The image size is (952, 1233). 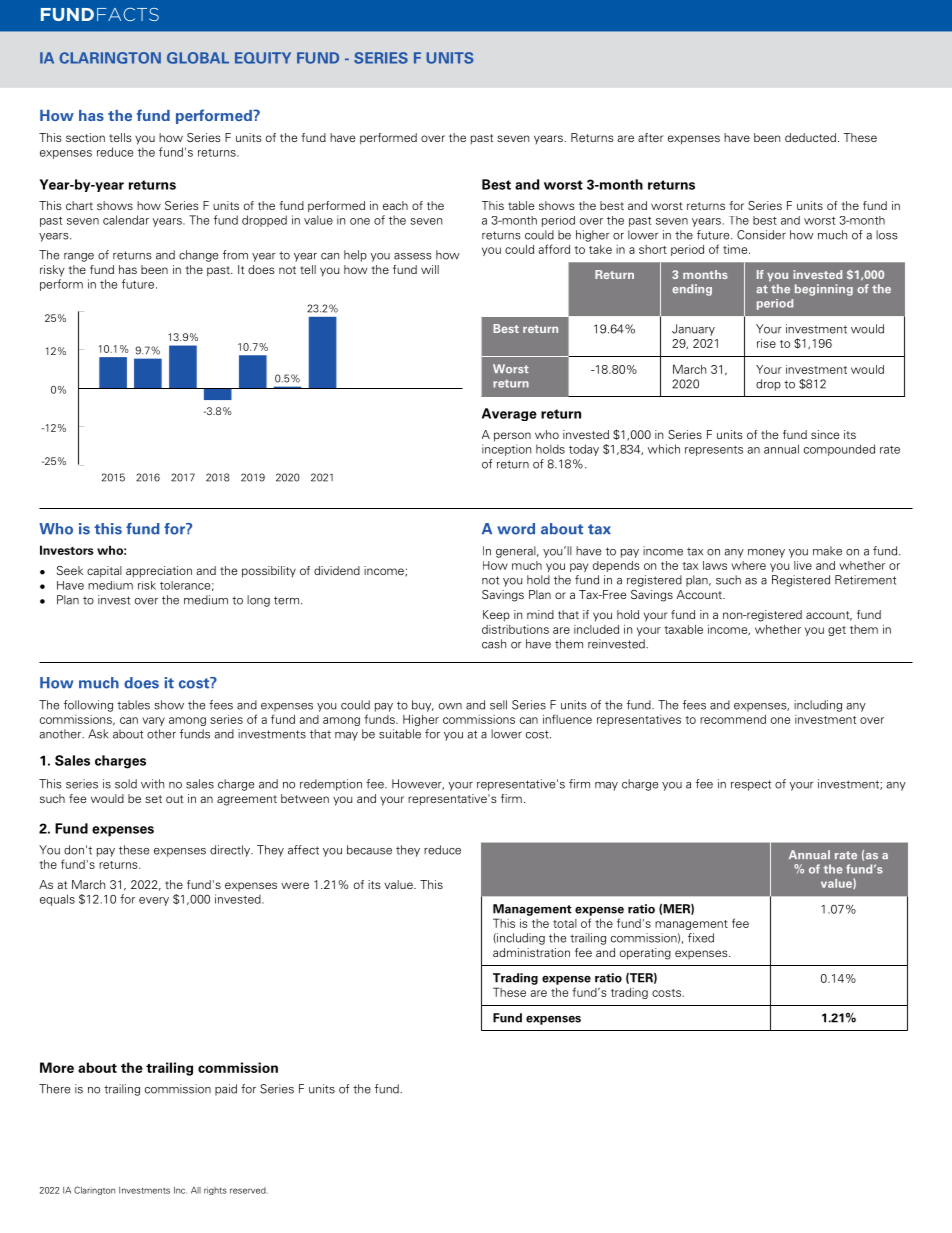 What do you see at coordinates (810, 137) in the page?
I see `deducted` at bounding box center [810, 137].
